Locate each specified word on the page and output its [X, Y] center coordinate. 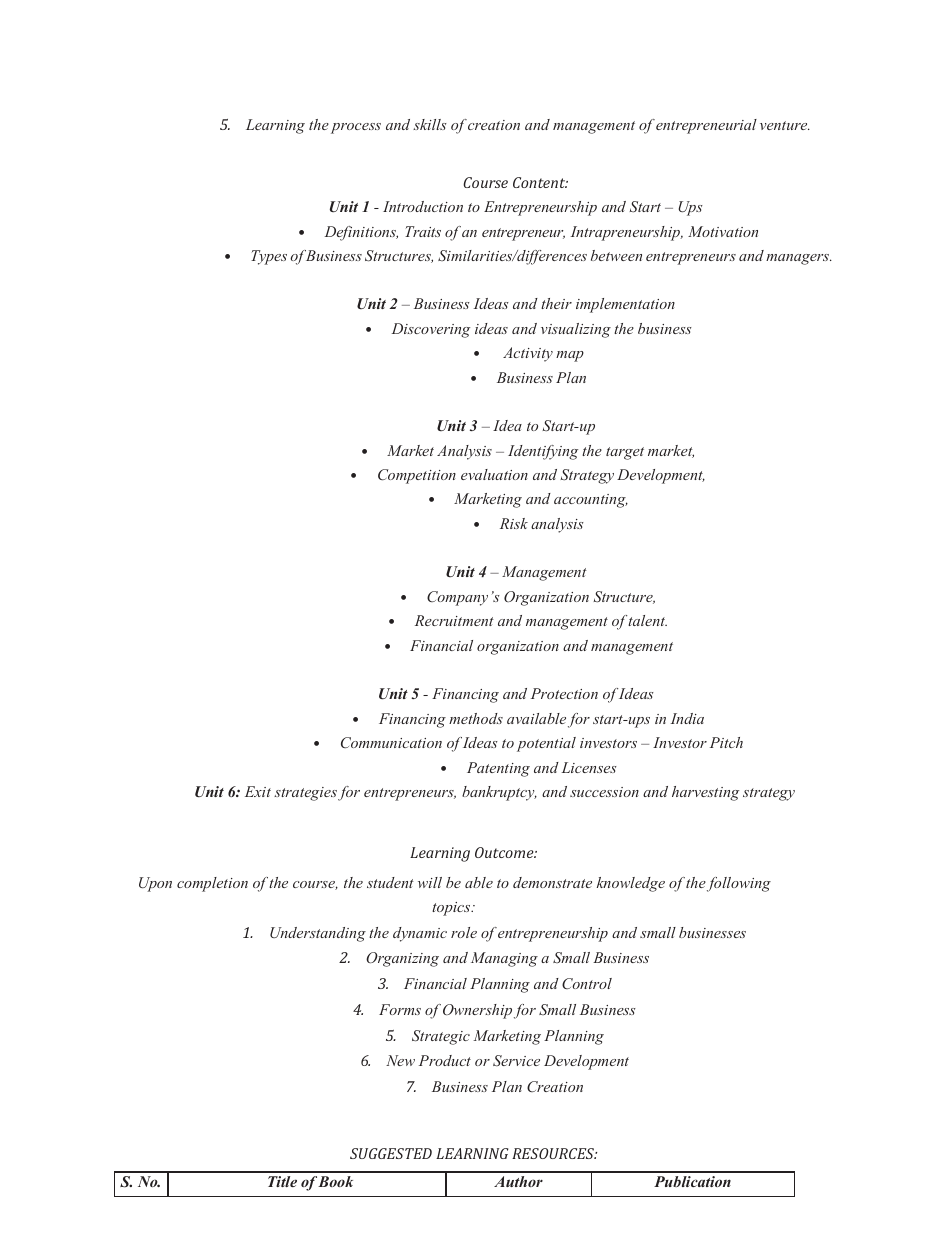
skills [430, 124]
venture [785, 125]
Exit [258, 791]
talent [647, 620]
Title [282, 1181]
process [356, 128]
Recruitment [454, 620]
